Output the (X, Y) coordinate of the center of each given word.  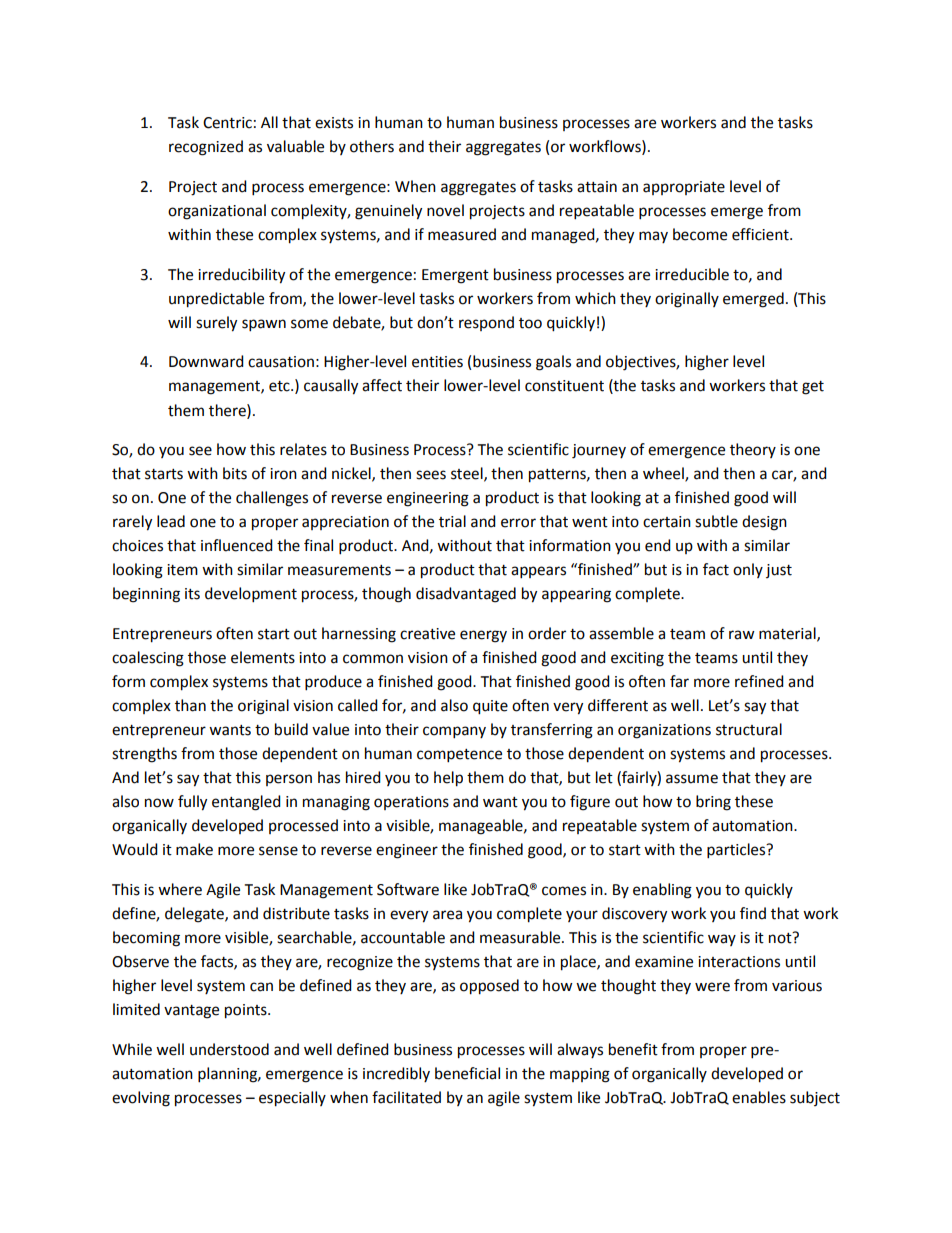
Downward (206, 361)
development (251, 595)
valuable (295, 146)
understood (229, 1049)
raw (742, 635)
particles (737, 851)
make (194, 849)
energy (483, 636)
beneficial (467, 1073)
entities (437, 362)
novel (445, 210)
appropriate (684, 188)
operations (411, 803)
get (813, 388)
